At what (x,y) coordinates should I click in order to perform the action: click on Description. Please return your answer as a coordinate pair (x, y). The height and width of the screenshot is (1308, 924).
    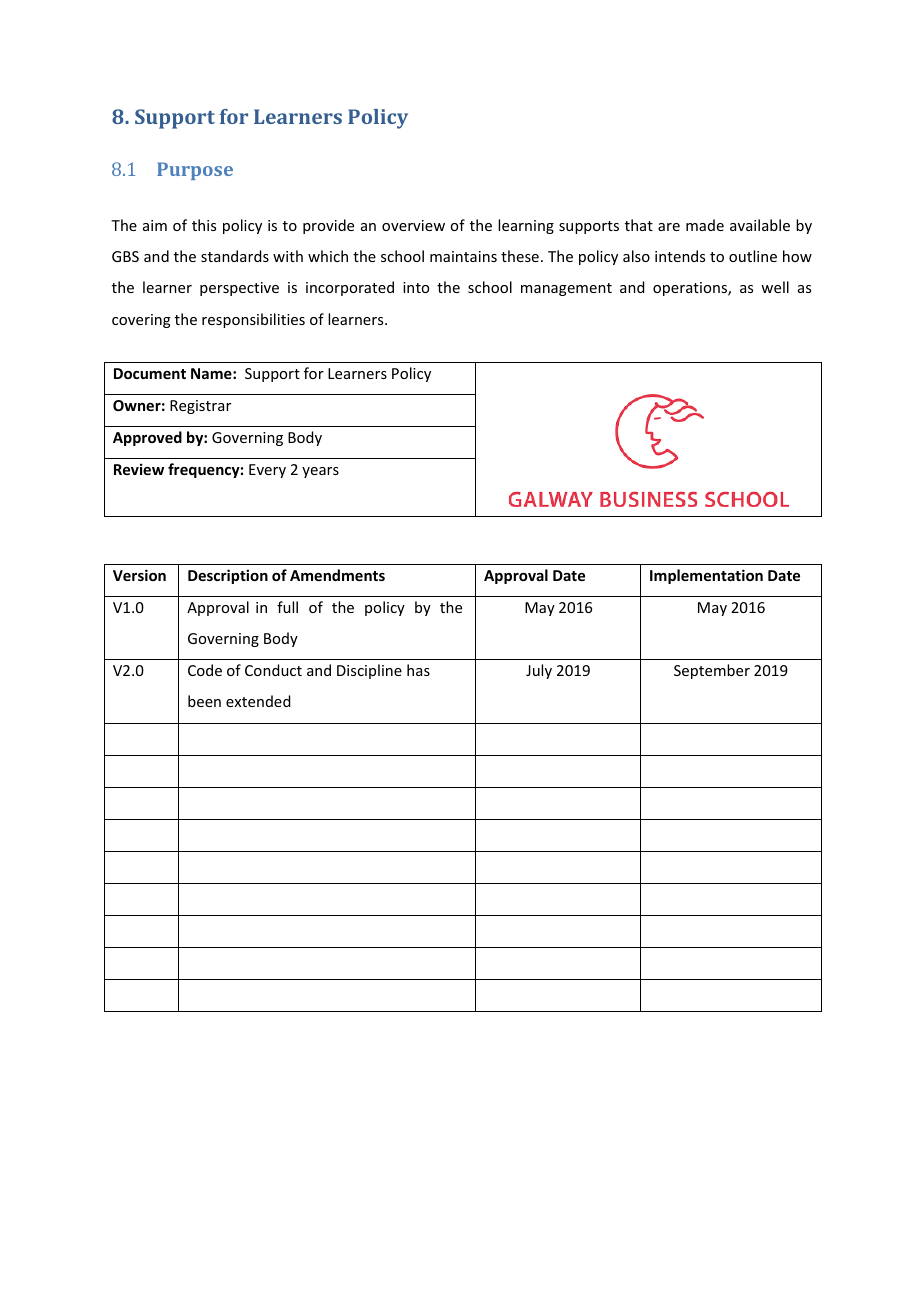
    Looking at the image, I should click on (228, 576).
